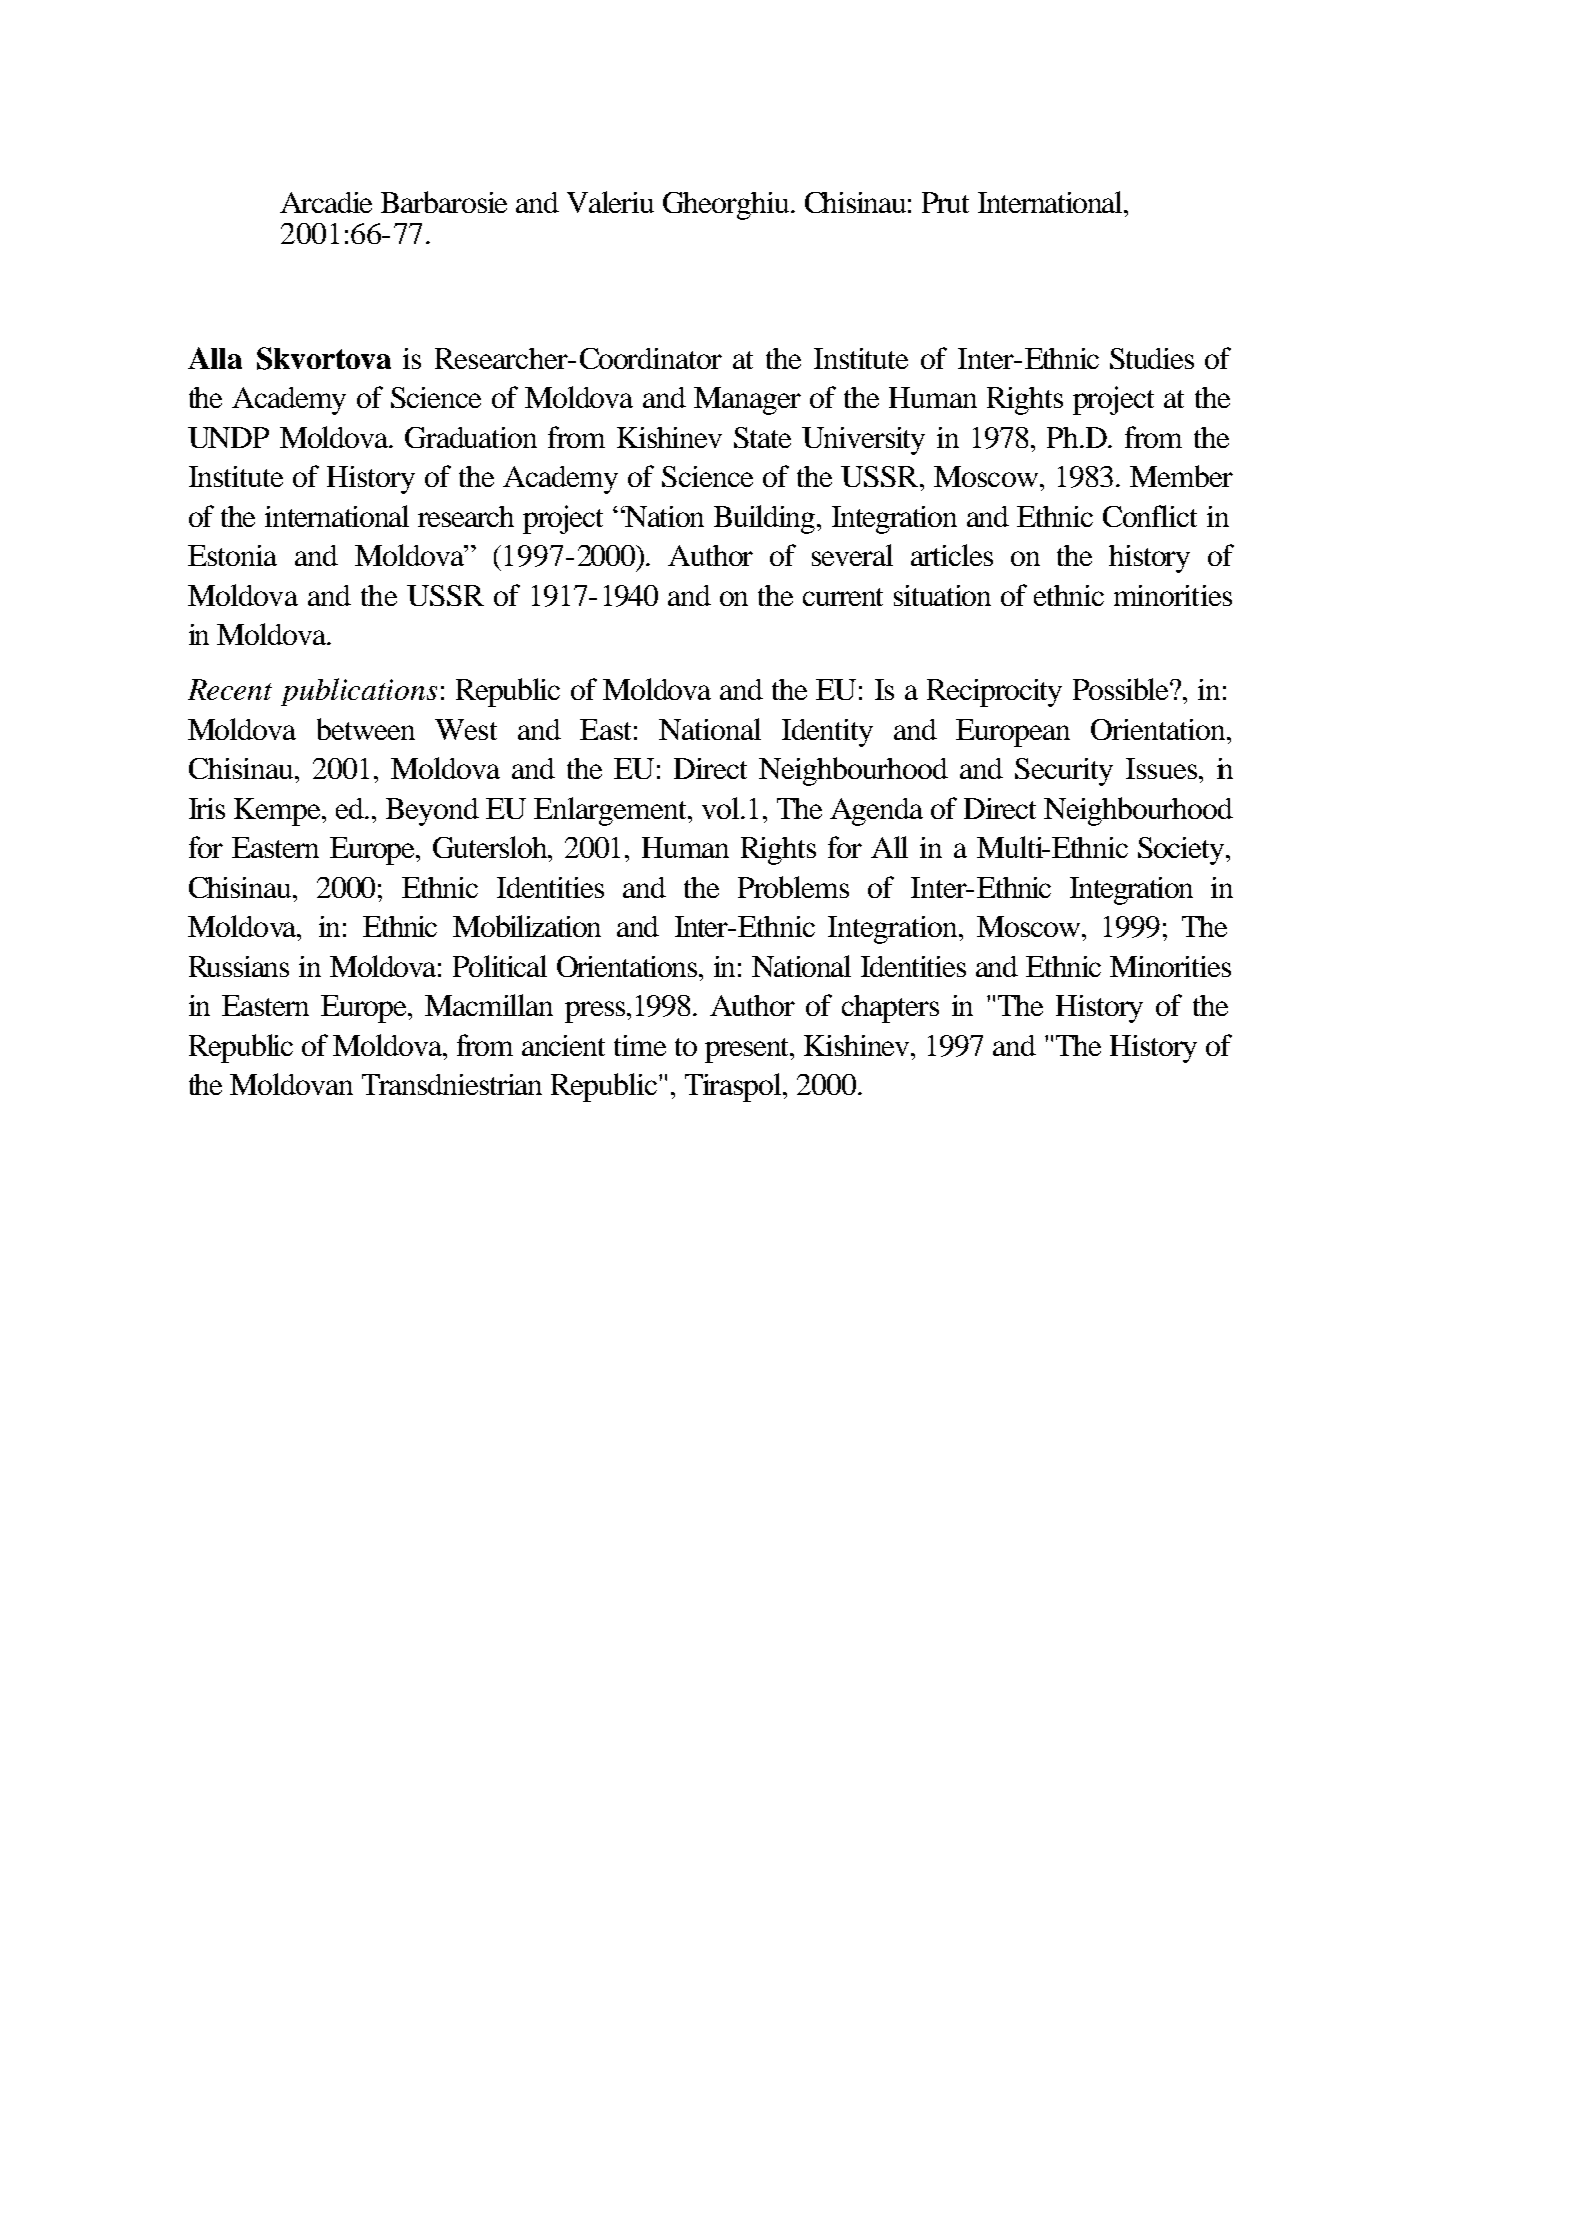  I want to click on time, so click(640, 1045).
